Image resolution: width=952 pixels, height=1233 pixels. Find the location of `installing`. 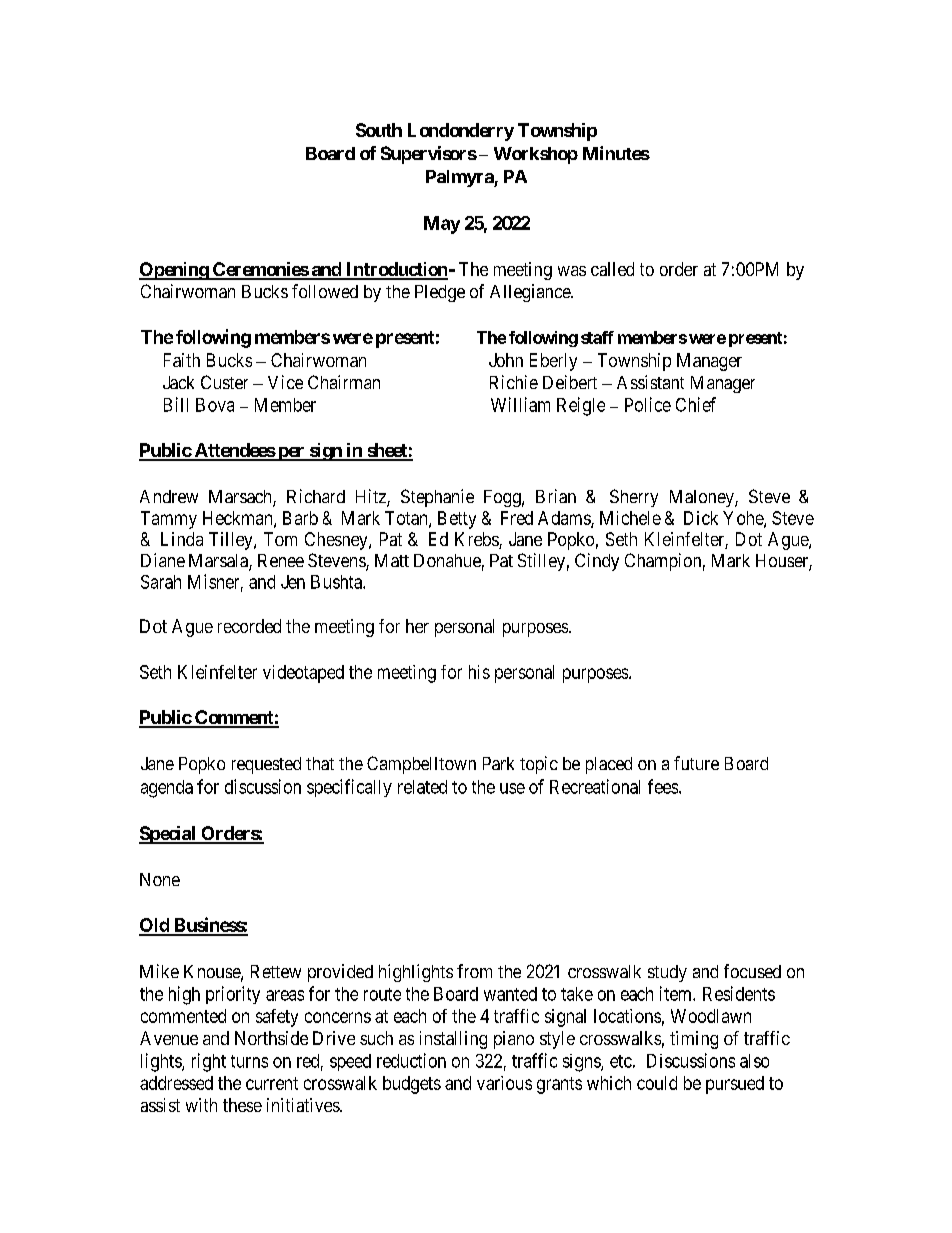

installing is located at coordinates (453, 1040).
